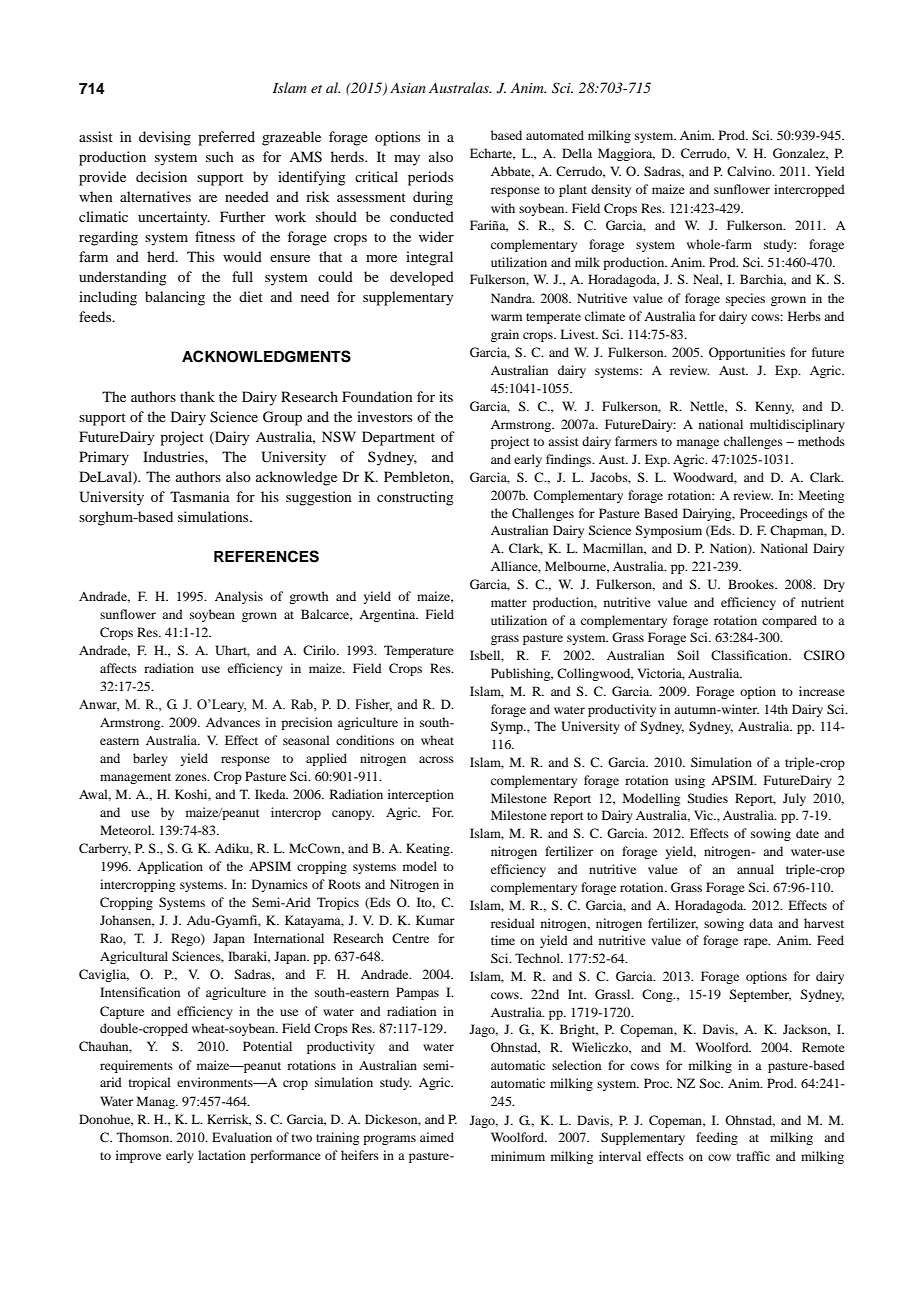 This page has height=1308, width=924. Describe the element at coordinates (165, 138) in the page. I see `devising` at that location.
